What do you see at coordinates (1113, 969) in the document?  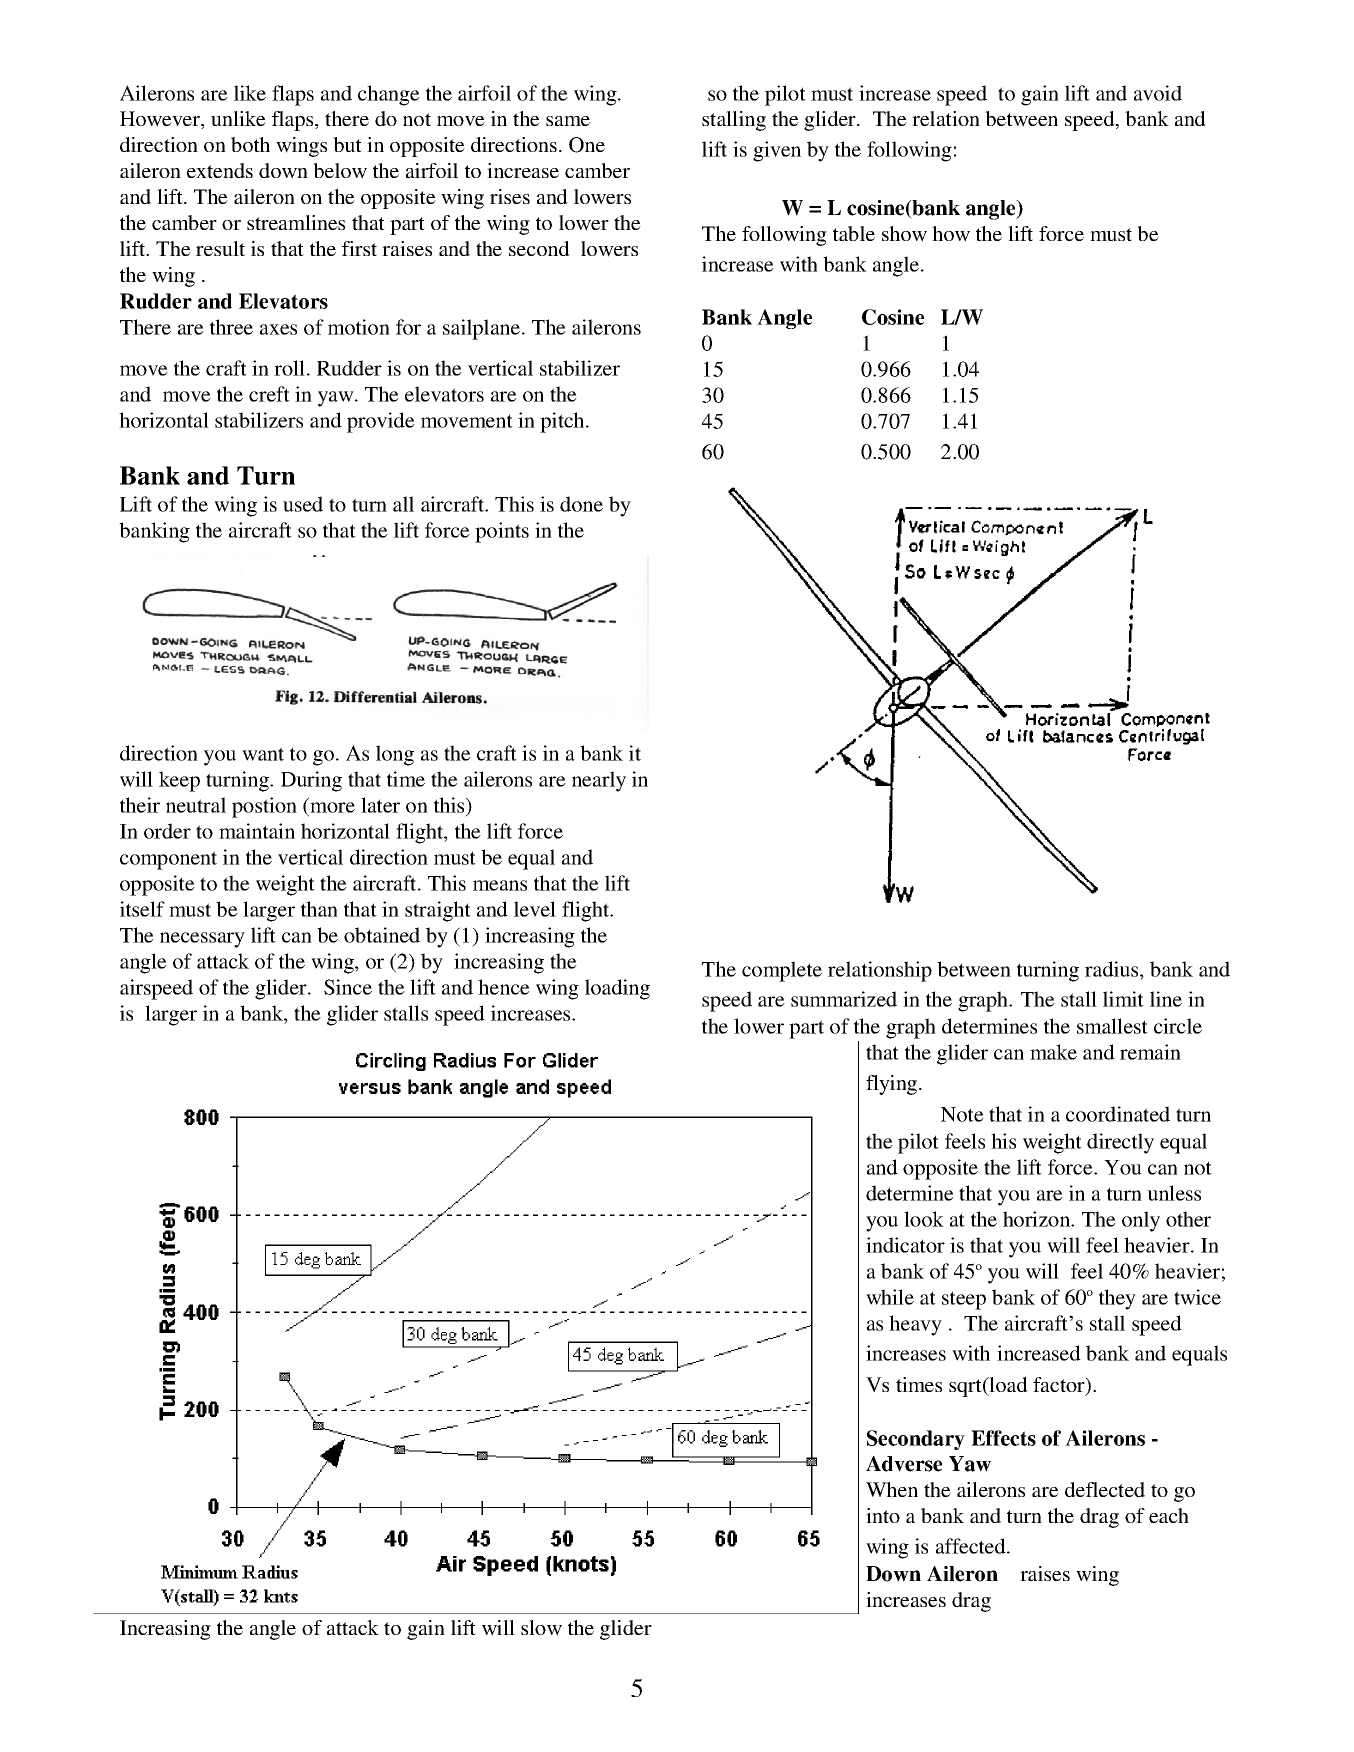 I see `radius` at bounding box center [1113, 969].
